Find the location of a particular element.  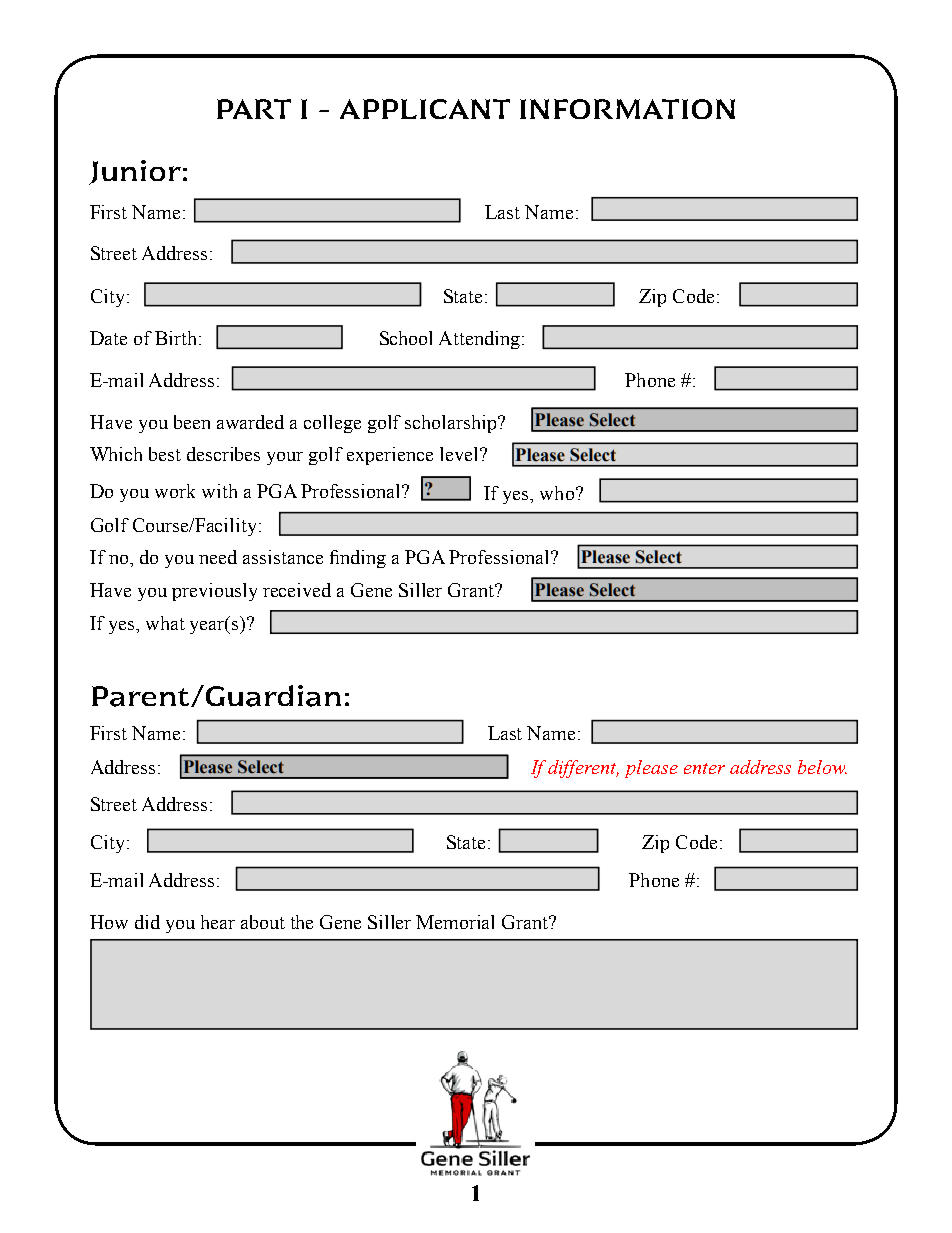

PART is located at coordinates (254, 109).
